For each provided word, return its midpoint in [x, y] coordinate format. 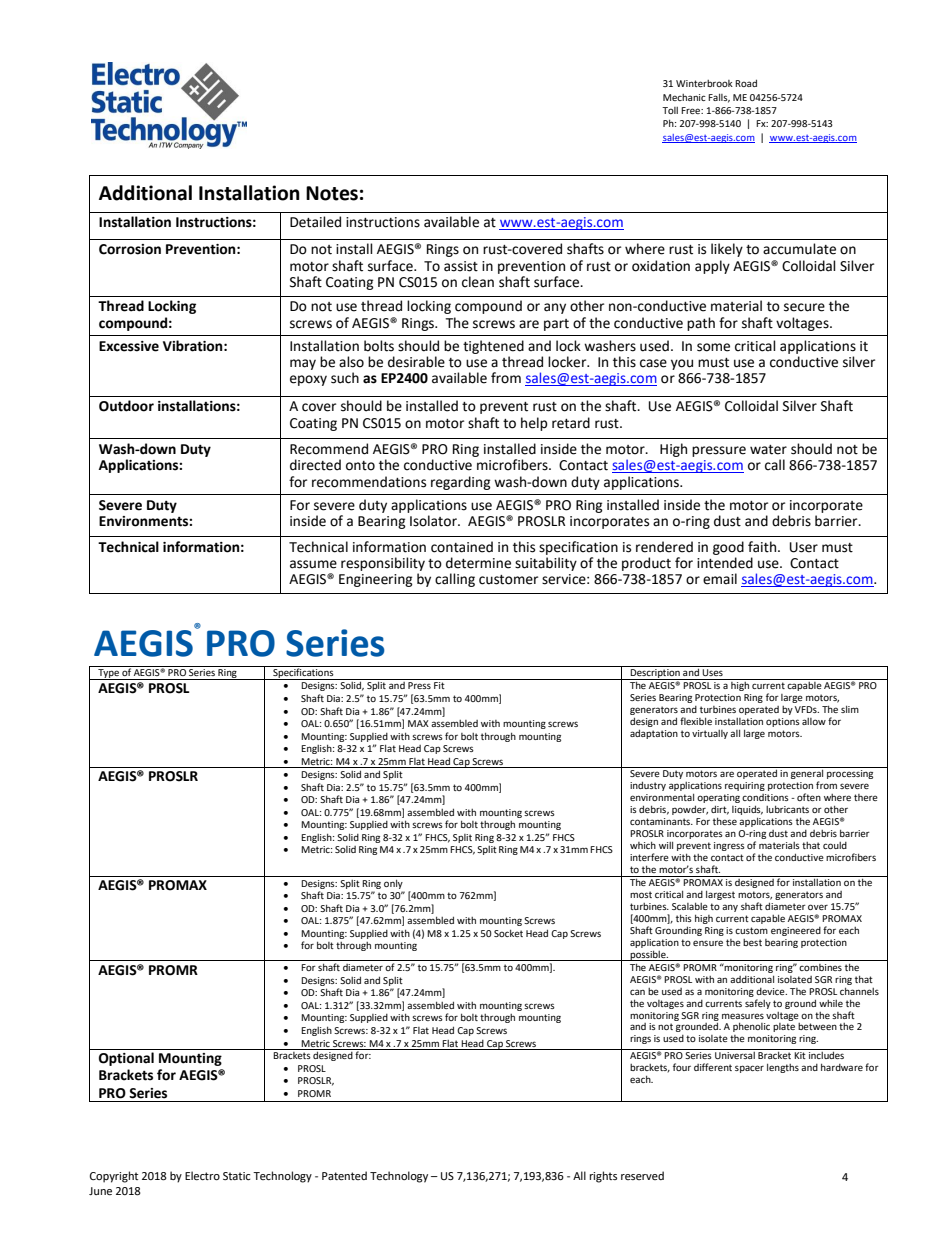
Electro [202, 1176]
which [643, 845]
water [768, 450]
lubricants [787, 809]
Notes [332, 193]
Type [108, 674]
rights [603, 1177]
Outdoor [126, 406]
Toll [670, 110]
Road [746, 83]
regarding [461, 483]
